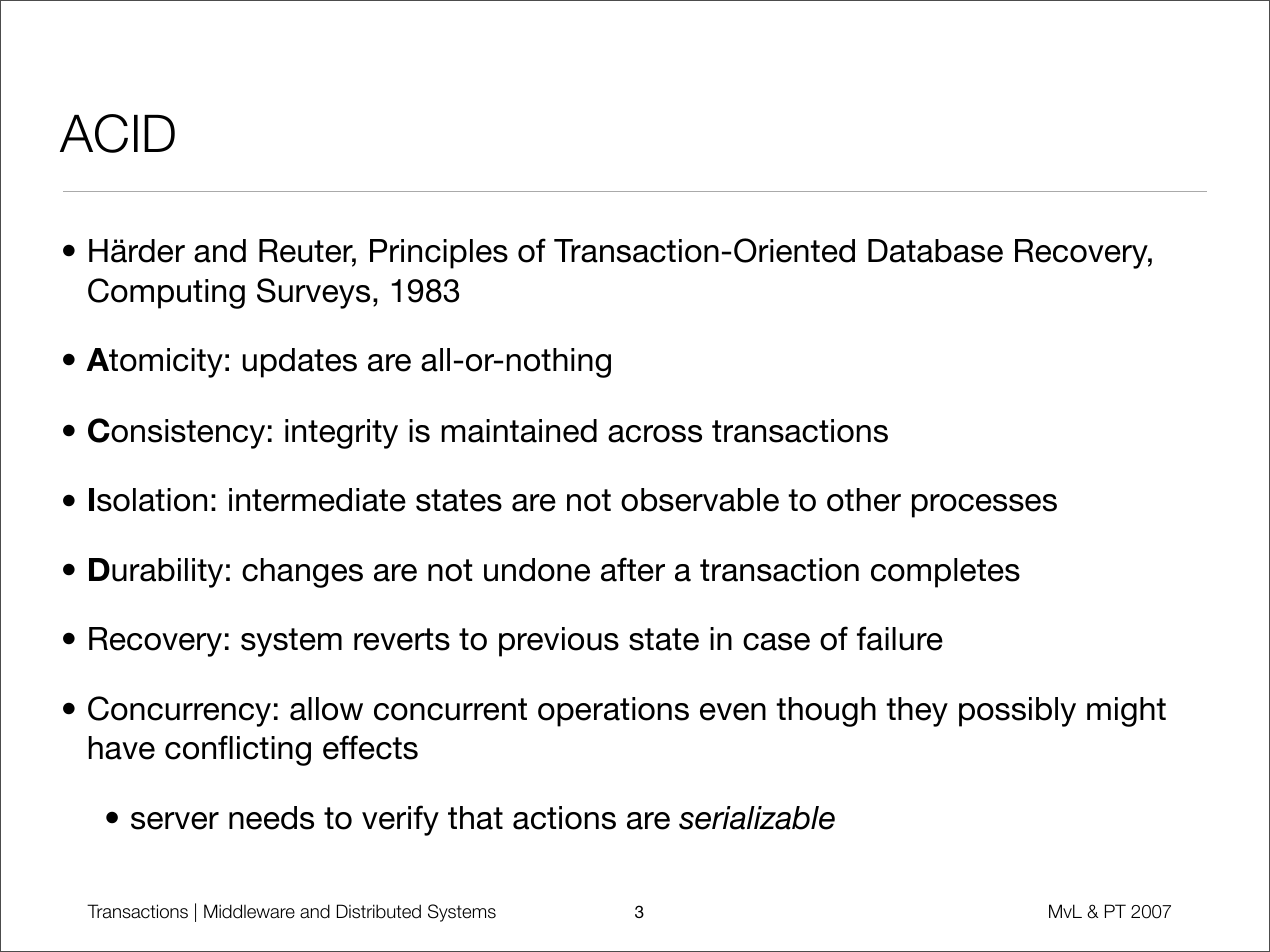 The image size is (1270, 952). What do you see at coordinates (757, 818) in the page?
I see `serializable` at bounding box center [757, 818].
